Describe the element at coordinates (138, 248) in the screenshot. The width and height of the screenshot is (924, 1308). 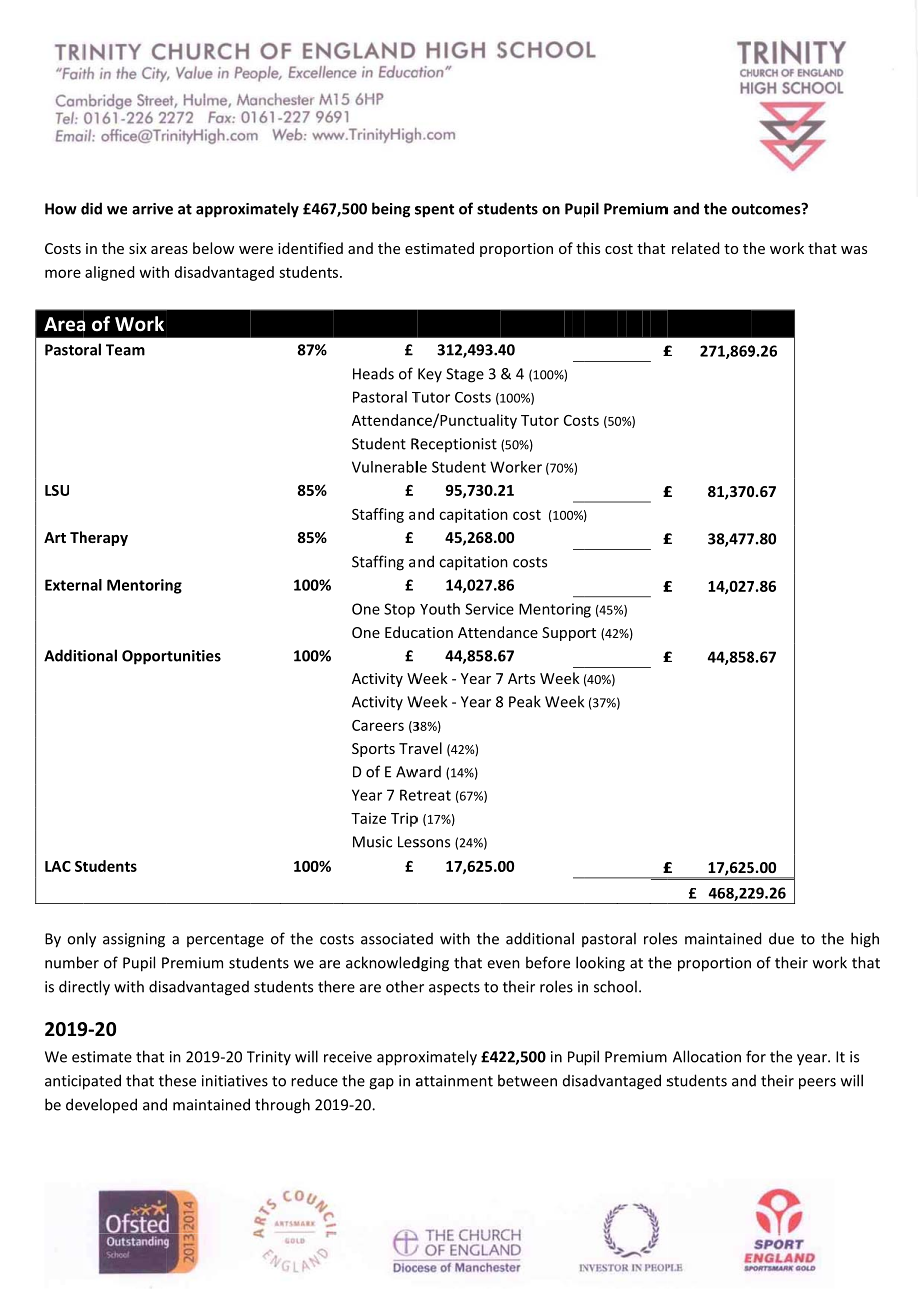
I see `six` at that location.
